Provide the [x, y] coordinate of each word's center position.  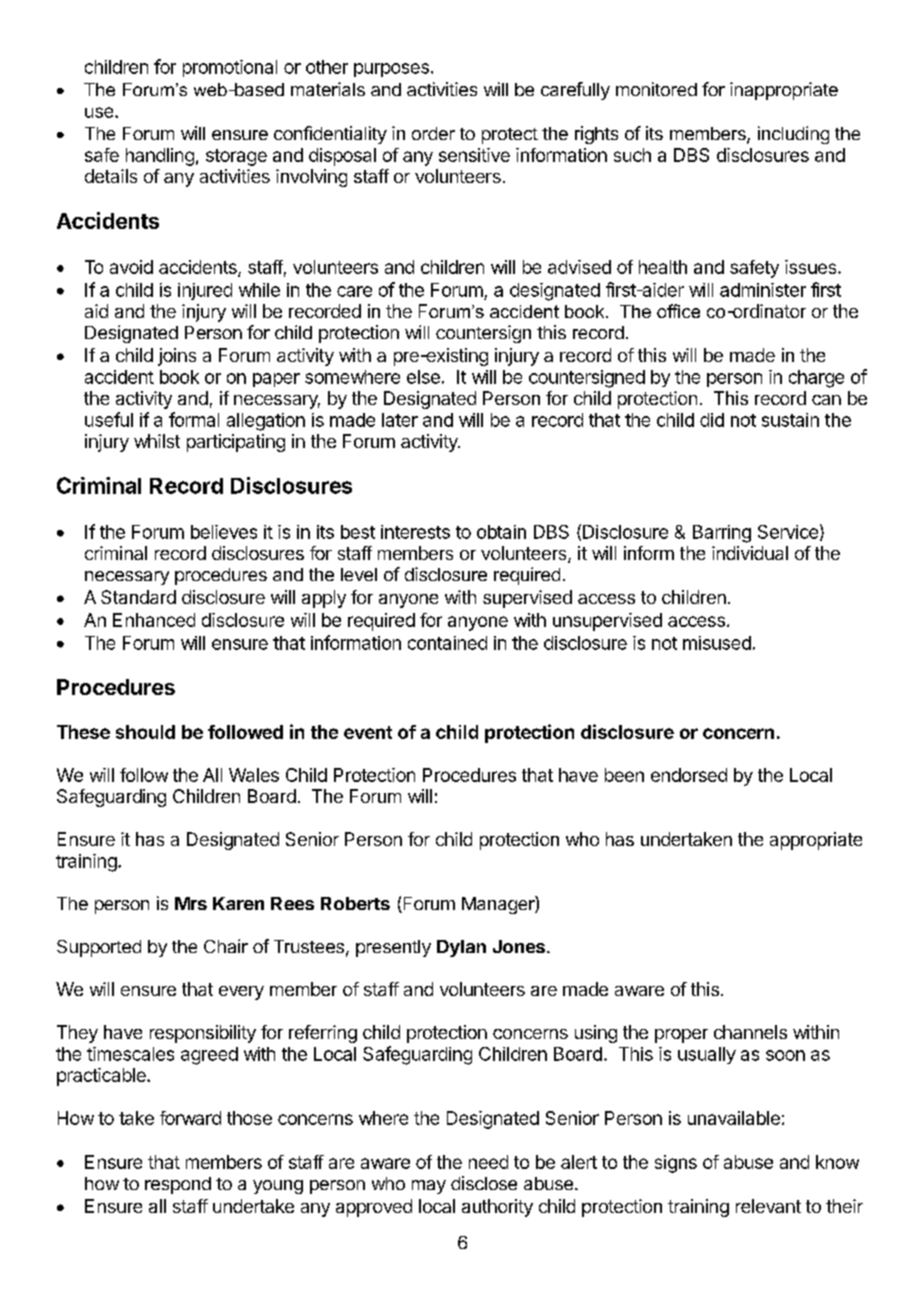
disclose [484, 1183]
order [433, 133]
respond [178, 1185]
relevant [768, 1206]
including [793, 135]
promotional [230, 68]
